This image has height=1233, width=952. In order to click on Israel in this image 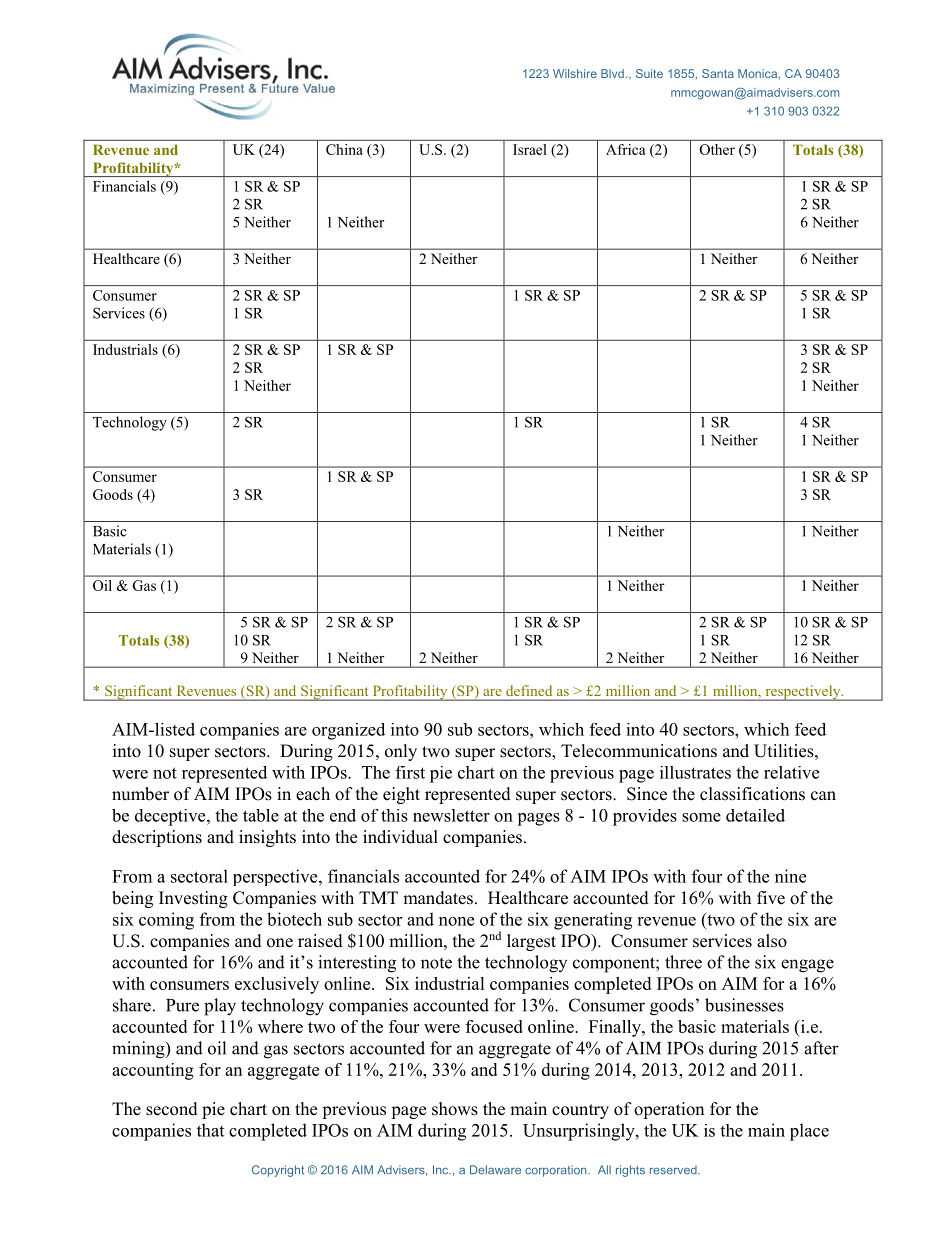, I will do `click(529, 149)`.
